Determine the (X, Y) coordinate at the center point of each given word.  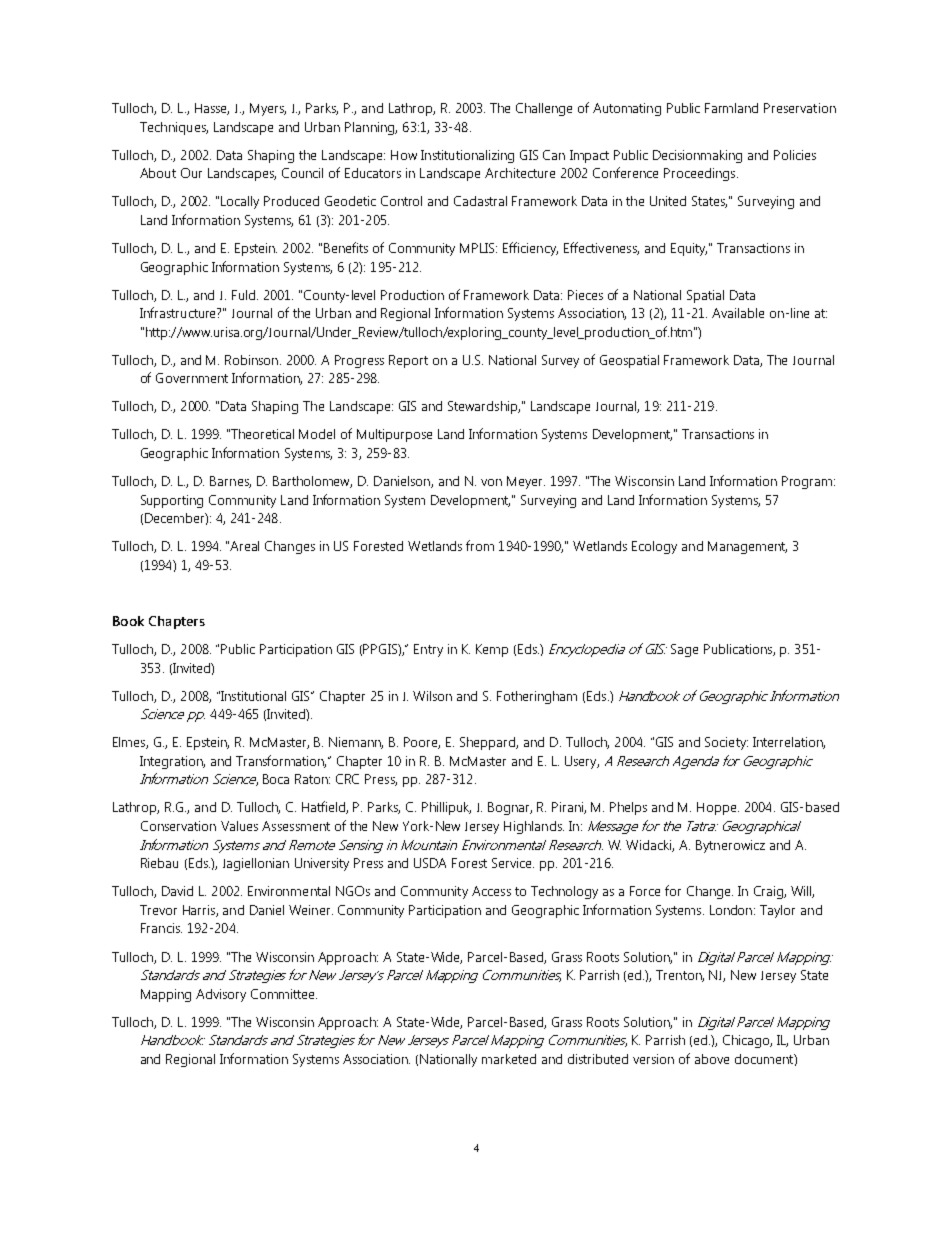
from (480, 545)
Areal (244, 546)
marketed (509, 1059)
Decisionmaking (697, 156)
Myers (268, 109)
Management (747, 547)
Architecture (520, 173)
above (712, 1059)
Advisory (221, 995)
